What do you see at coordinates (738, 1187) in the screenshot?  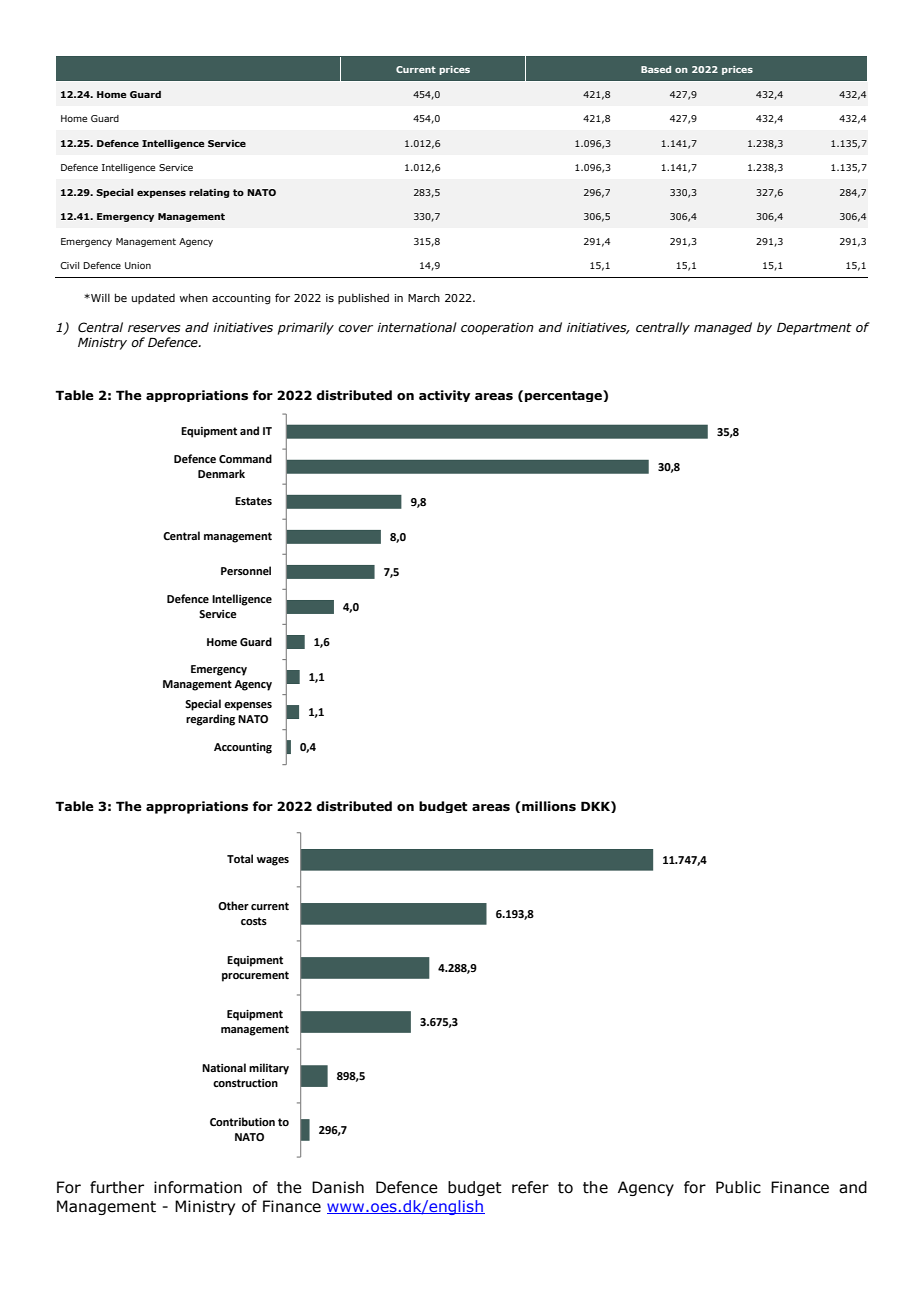 I see `Public` at bounding box center [738, 1187].
